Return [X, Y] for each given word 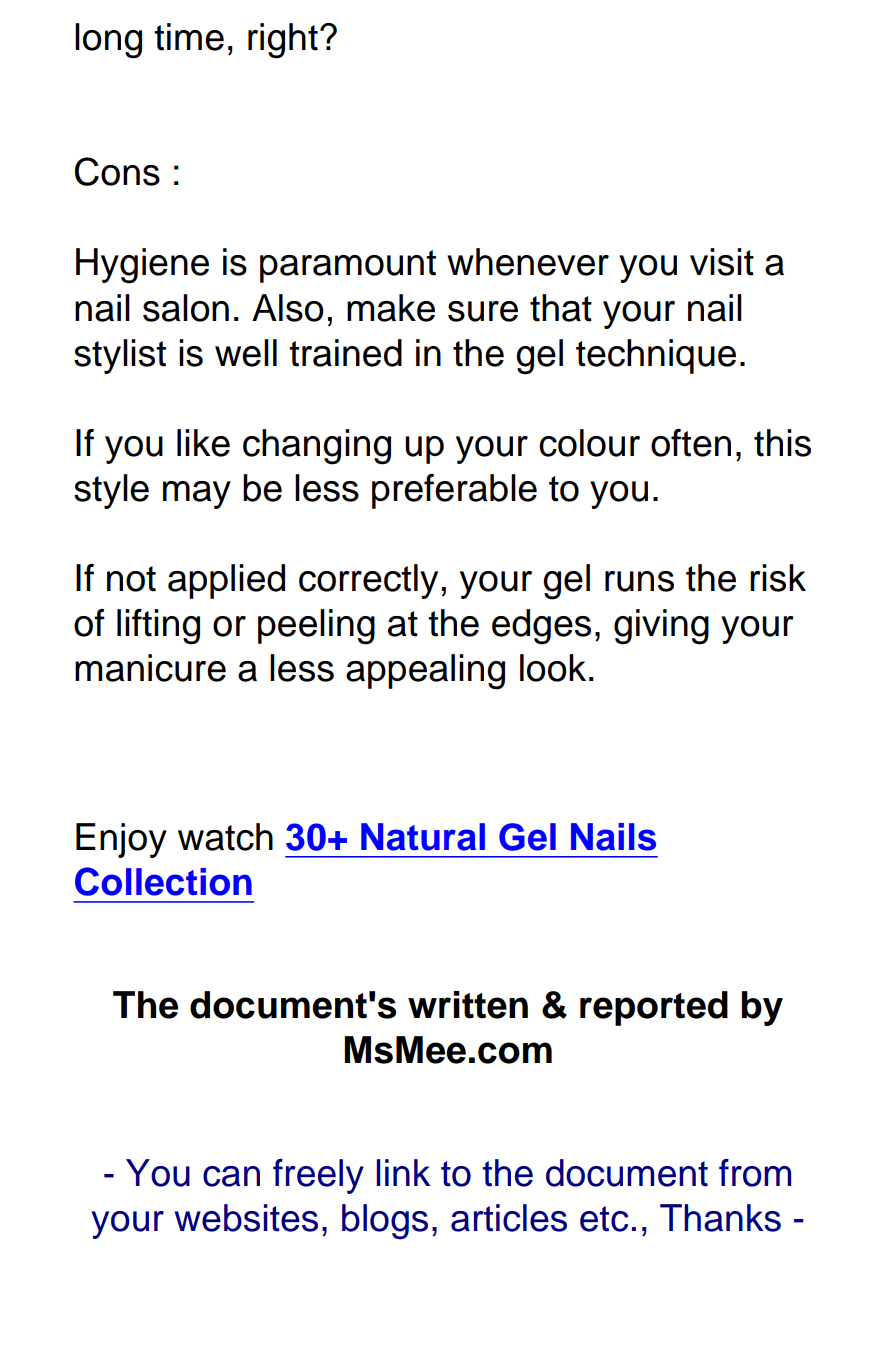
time [189, 37]
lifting [158, 627]
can [231, 1176]
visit [722, 262]
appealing [425, 672]
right [283, 41]
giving [661, 627]
